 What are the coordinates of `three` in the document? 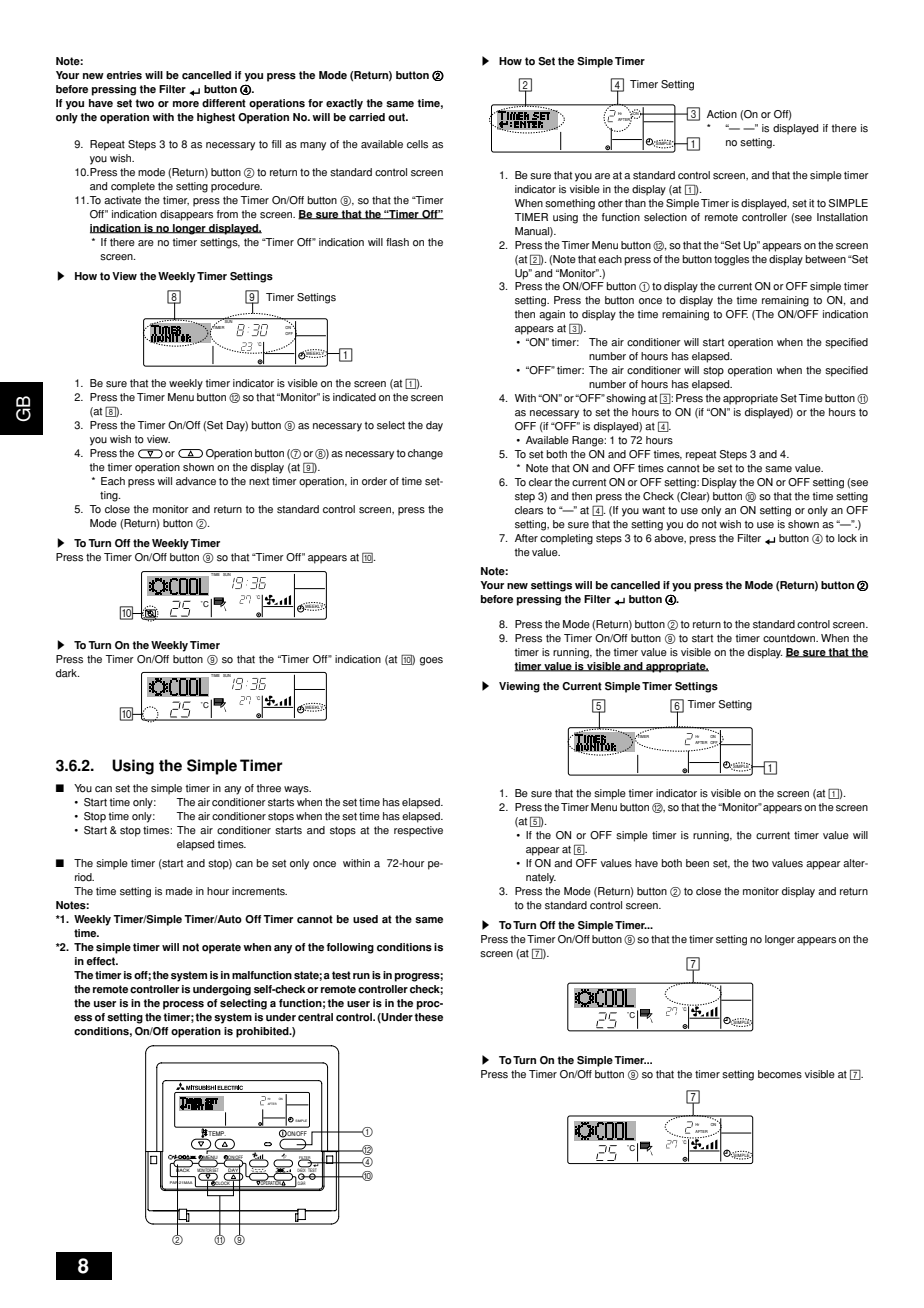 It's located at (268, 788).
